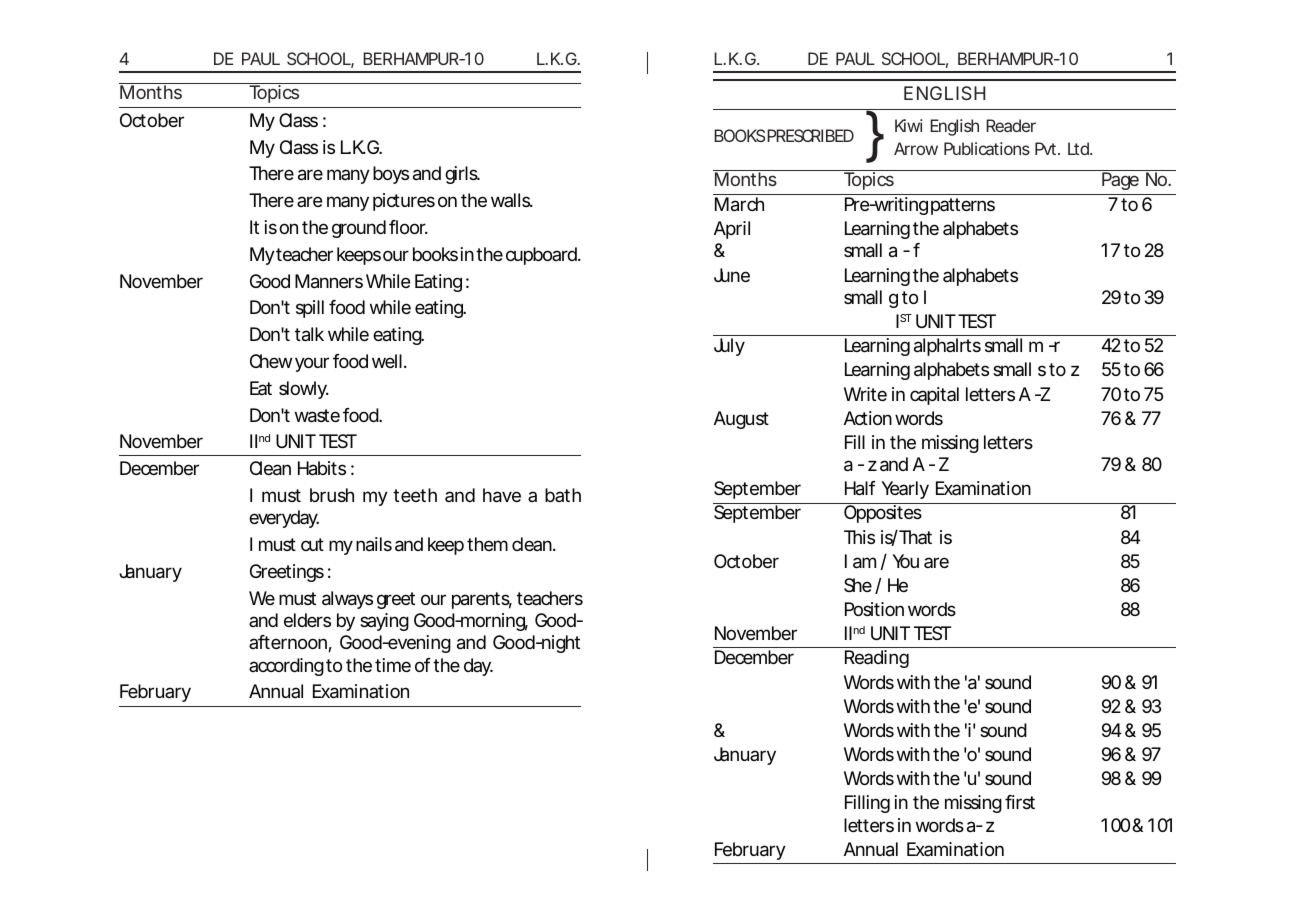  I want to click on parents, so click(482, 600).
